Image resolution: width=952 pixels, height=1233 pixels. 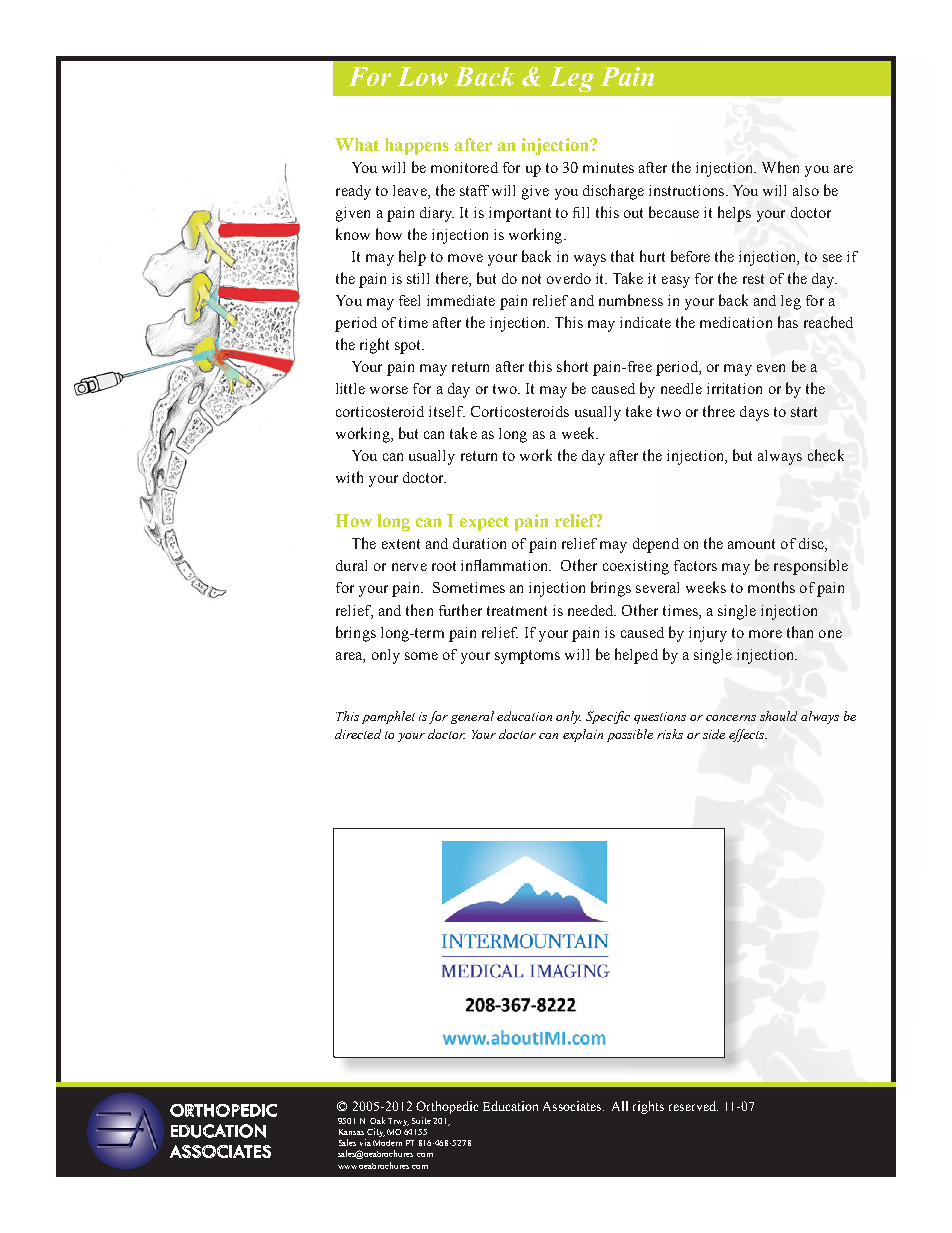 What do you see at coordinates (780, 167) in the image?
I see `When` at bounding box center [780, 167].
